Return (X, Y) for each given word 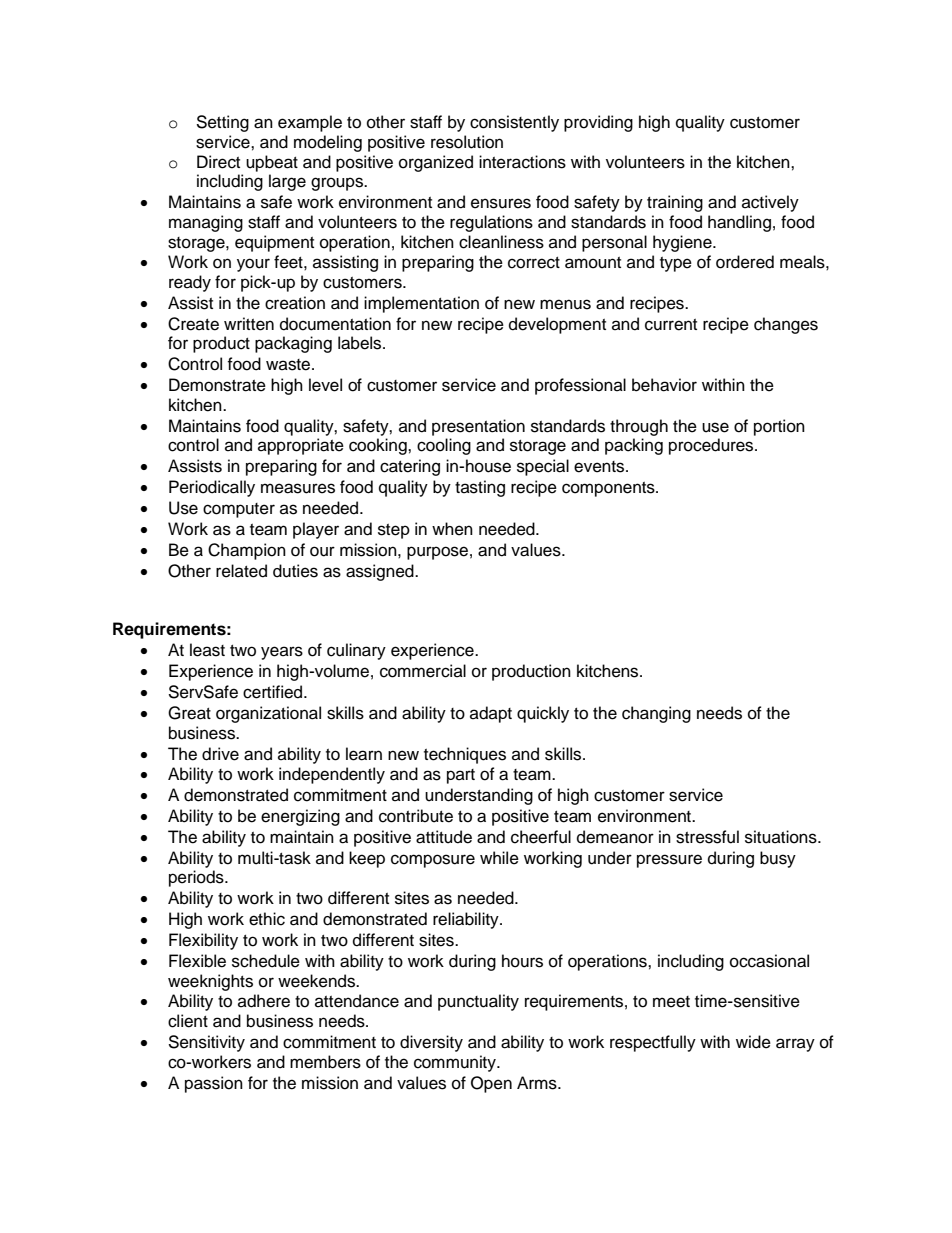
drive (220, 754)
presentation (478, 427)
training (675, 203)
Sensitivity (206, 1043)
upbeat (272, 163)
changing (656, 714)
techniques (465, 755)
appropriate (301, 446)
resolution (467, 142)
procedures (712, 446)
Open (491, 1084)
